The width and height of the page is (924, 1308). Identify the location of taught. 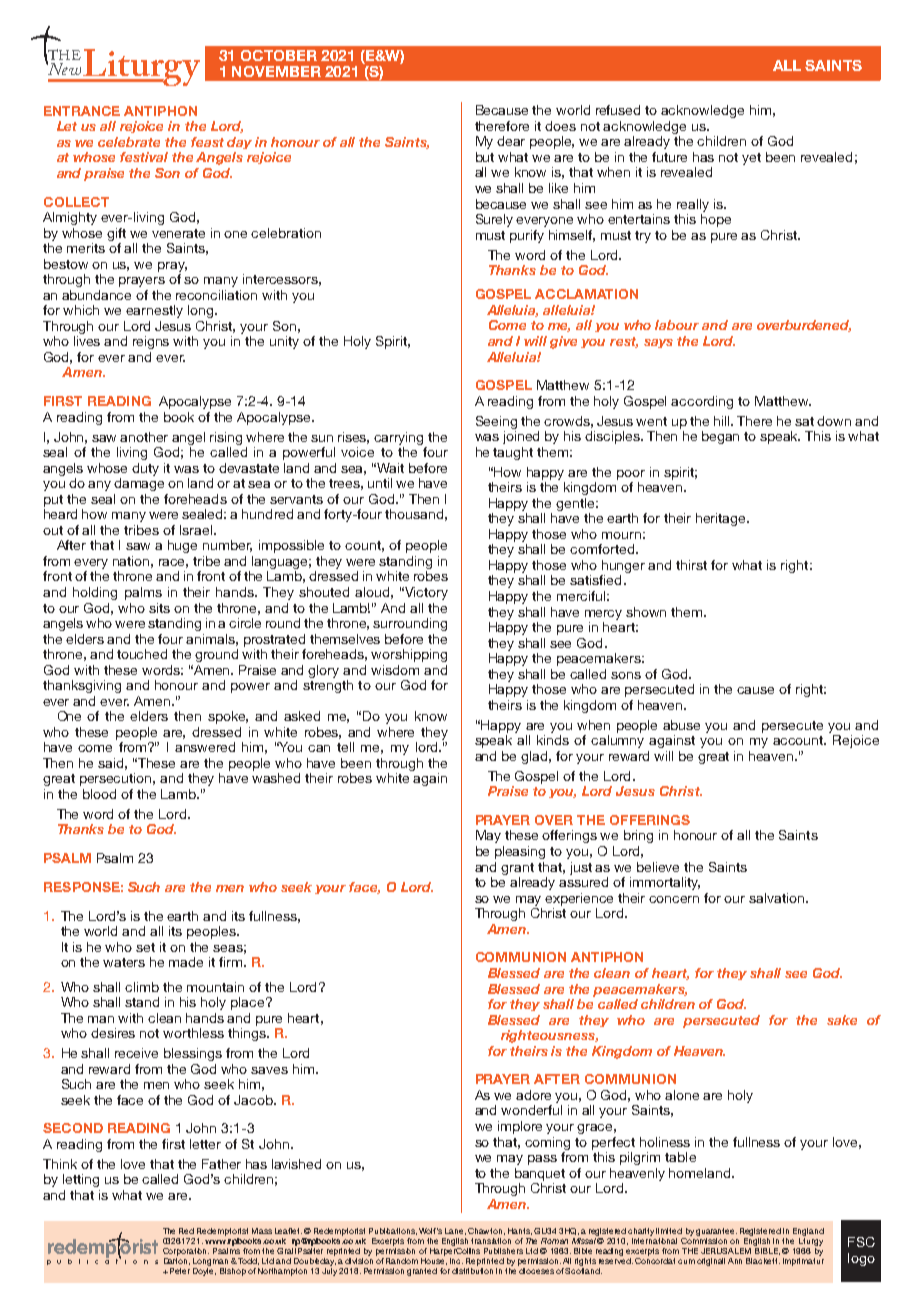
(513, 453).
